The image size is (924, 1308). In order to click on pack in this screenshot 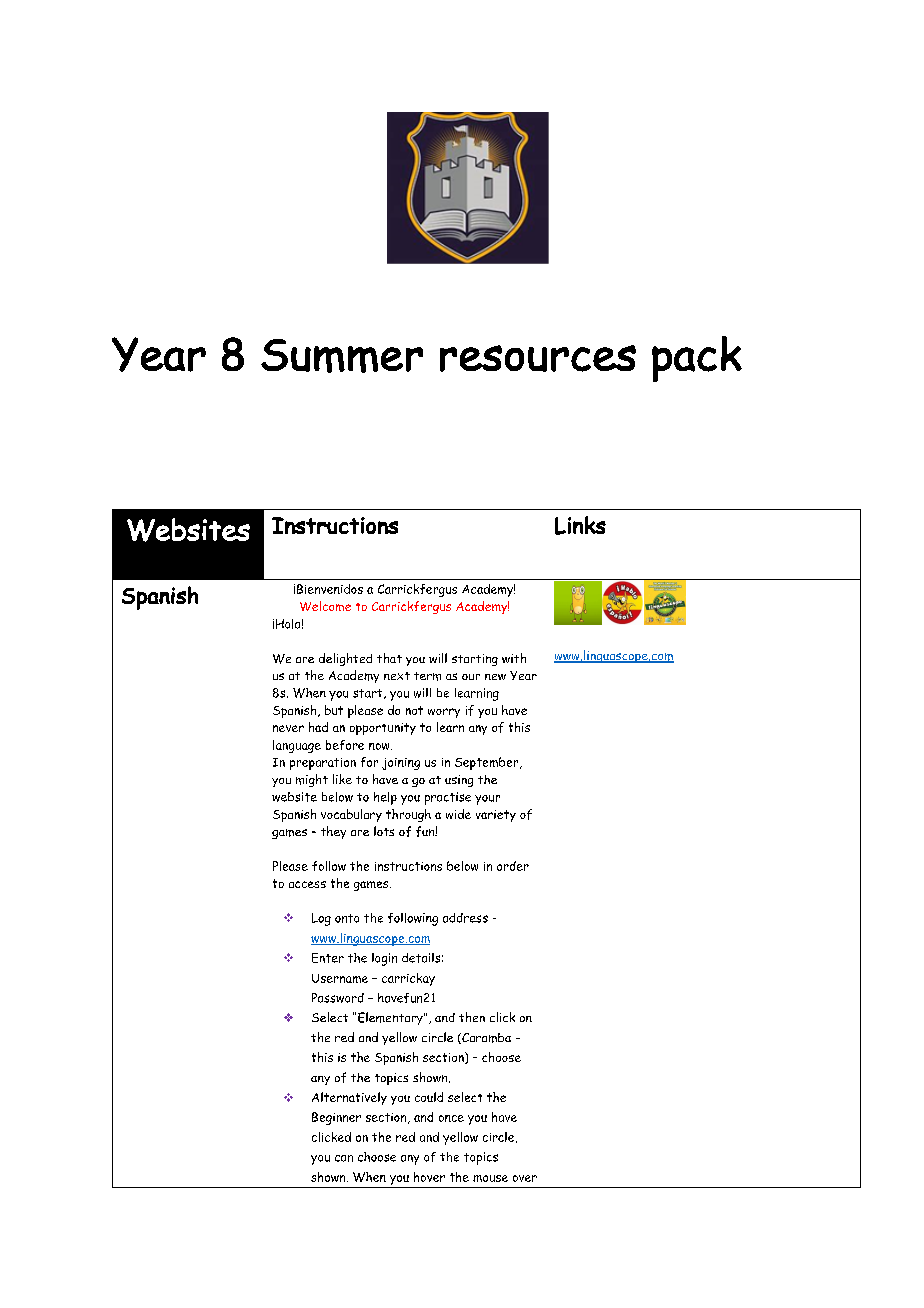, I will do `click(697, 359)`.
